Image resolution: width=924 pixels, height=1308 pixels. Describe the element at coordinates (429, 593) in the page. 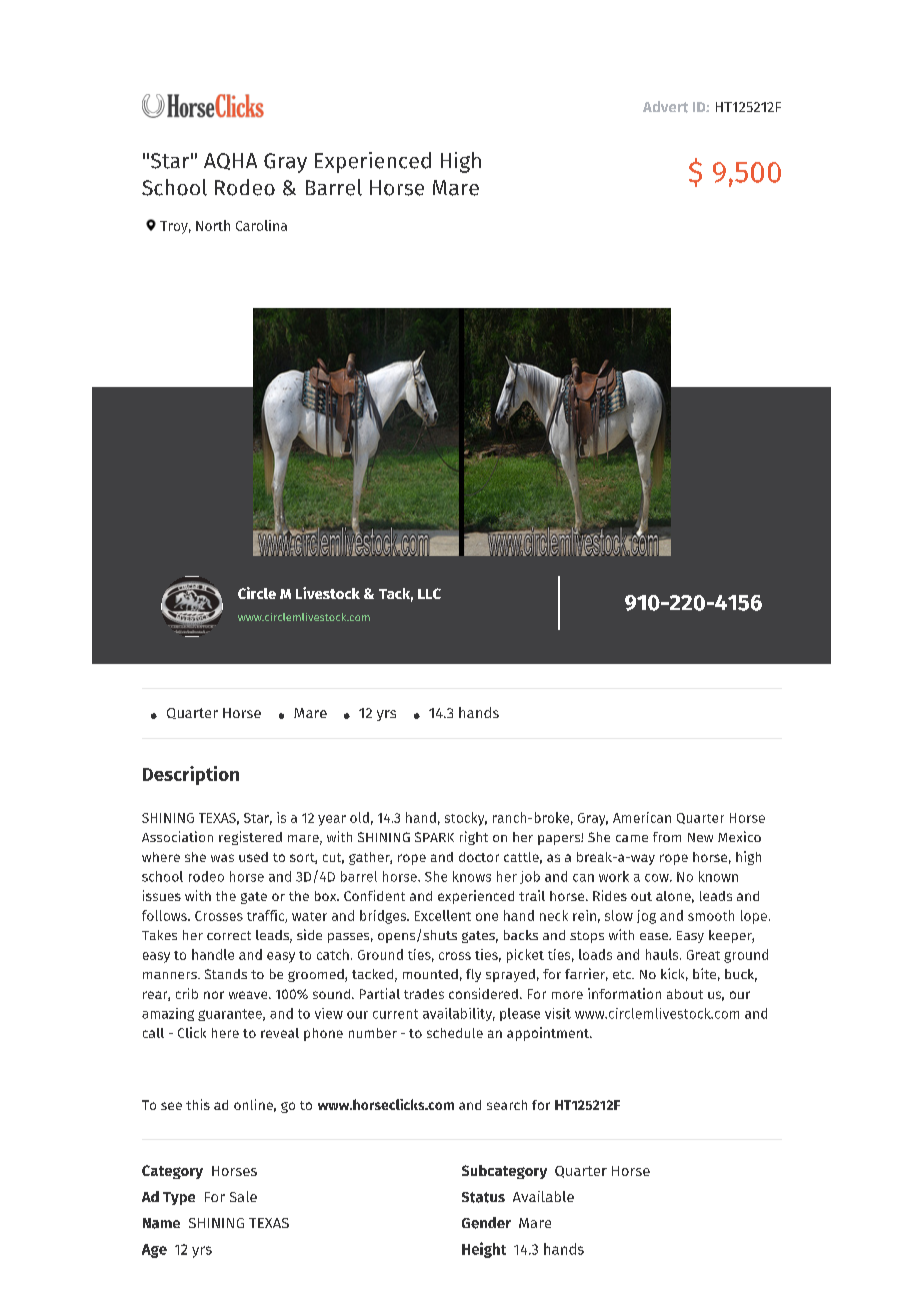

I see `LLC` at that location.
